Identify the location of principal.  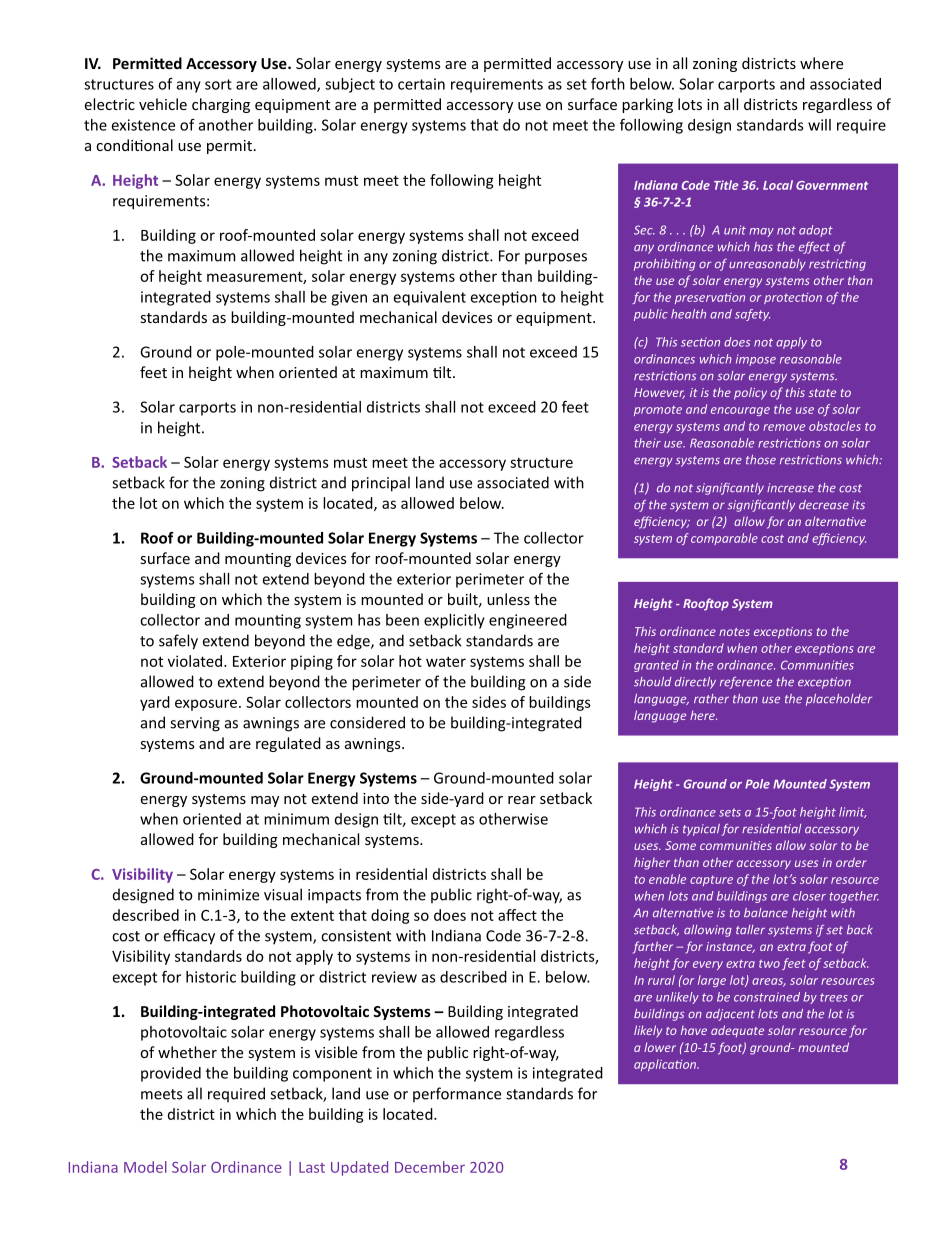
(381, 484).
